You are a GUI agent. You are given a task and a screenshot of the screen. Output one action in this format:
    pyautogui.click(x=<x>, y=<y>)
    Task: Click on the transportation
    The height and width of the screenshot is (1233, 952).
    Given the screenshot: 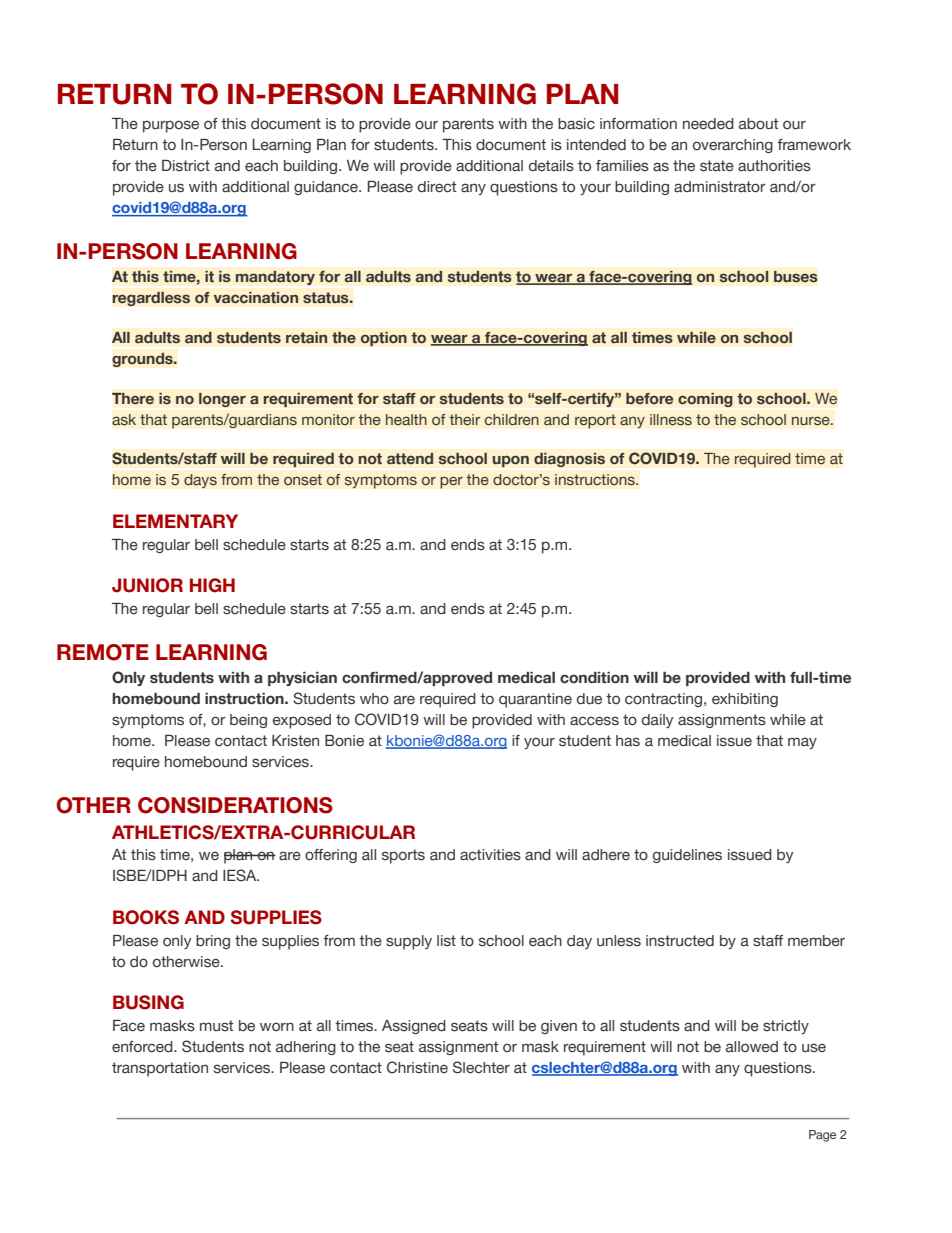 What is the action you would take?
    pyautogui.click(x=160, y=1069)
